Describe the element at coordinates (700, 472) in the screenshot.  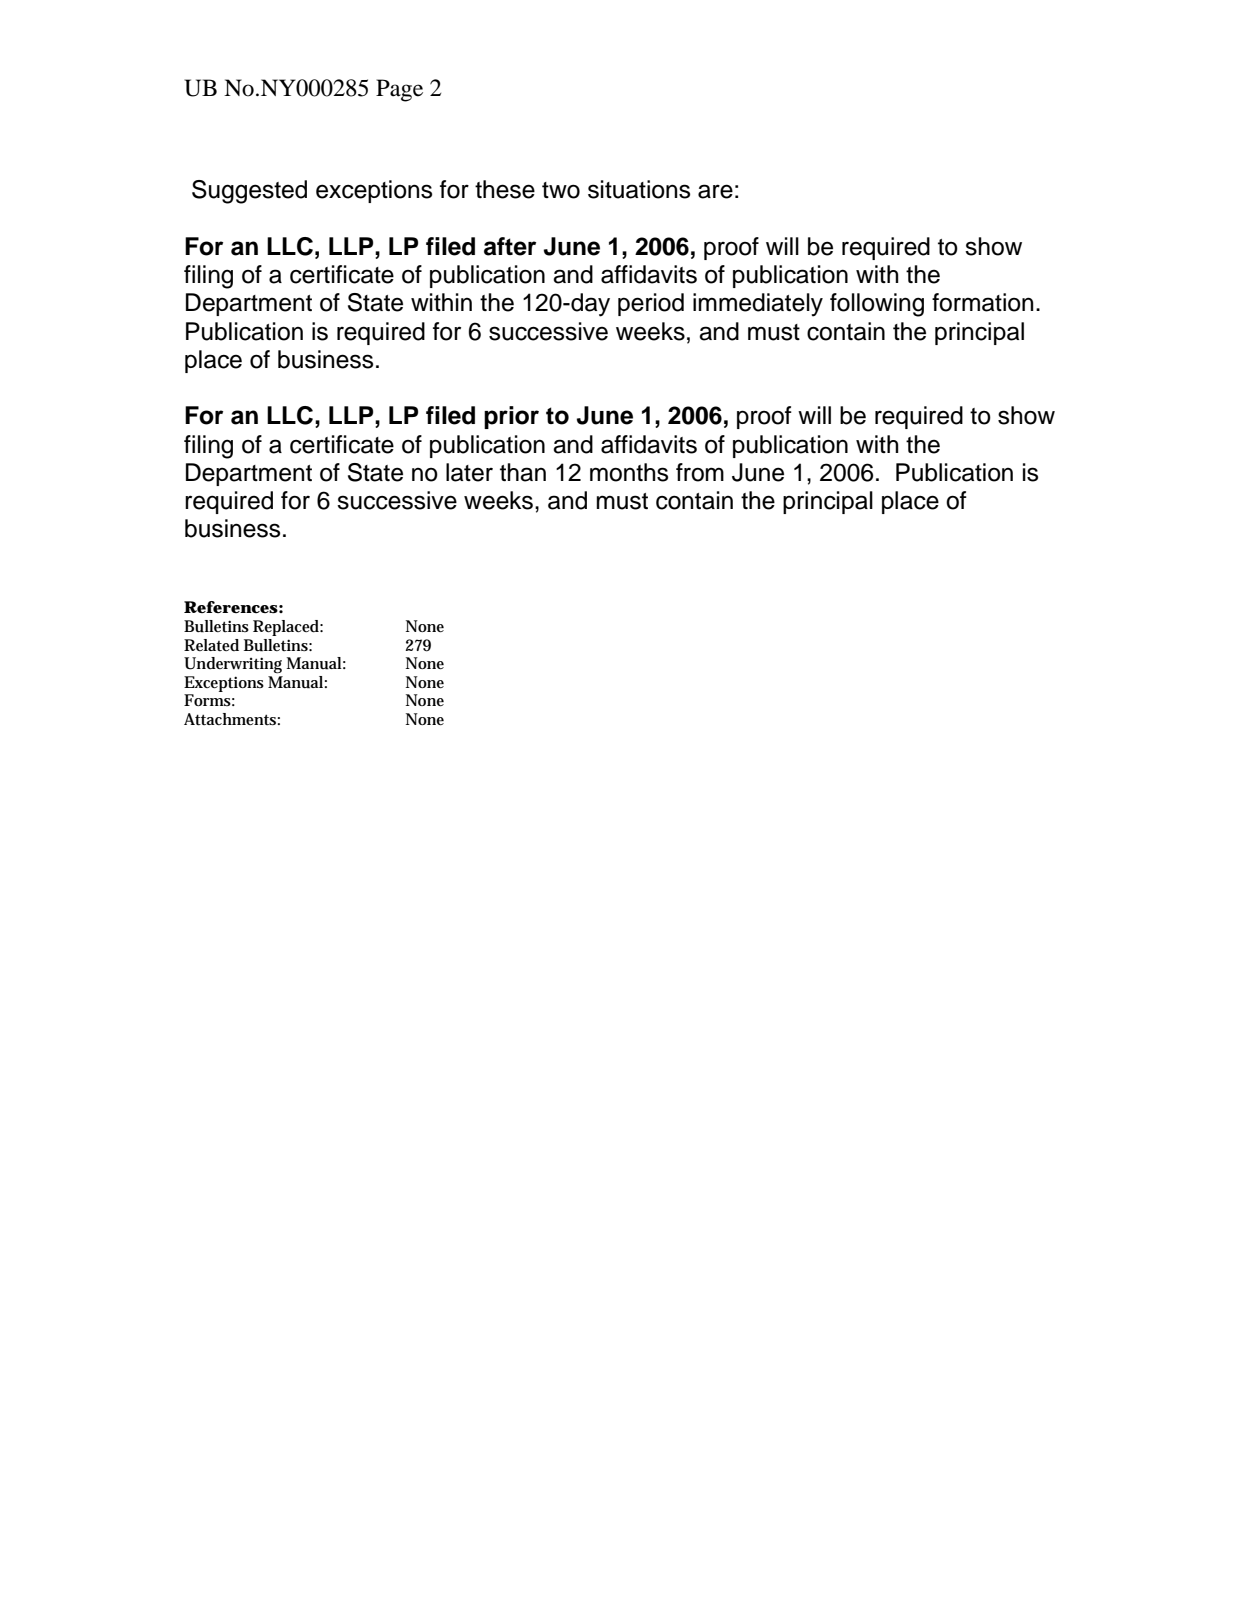
I see `from` at that location.
